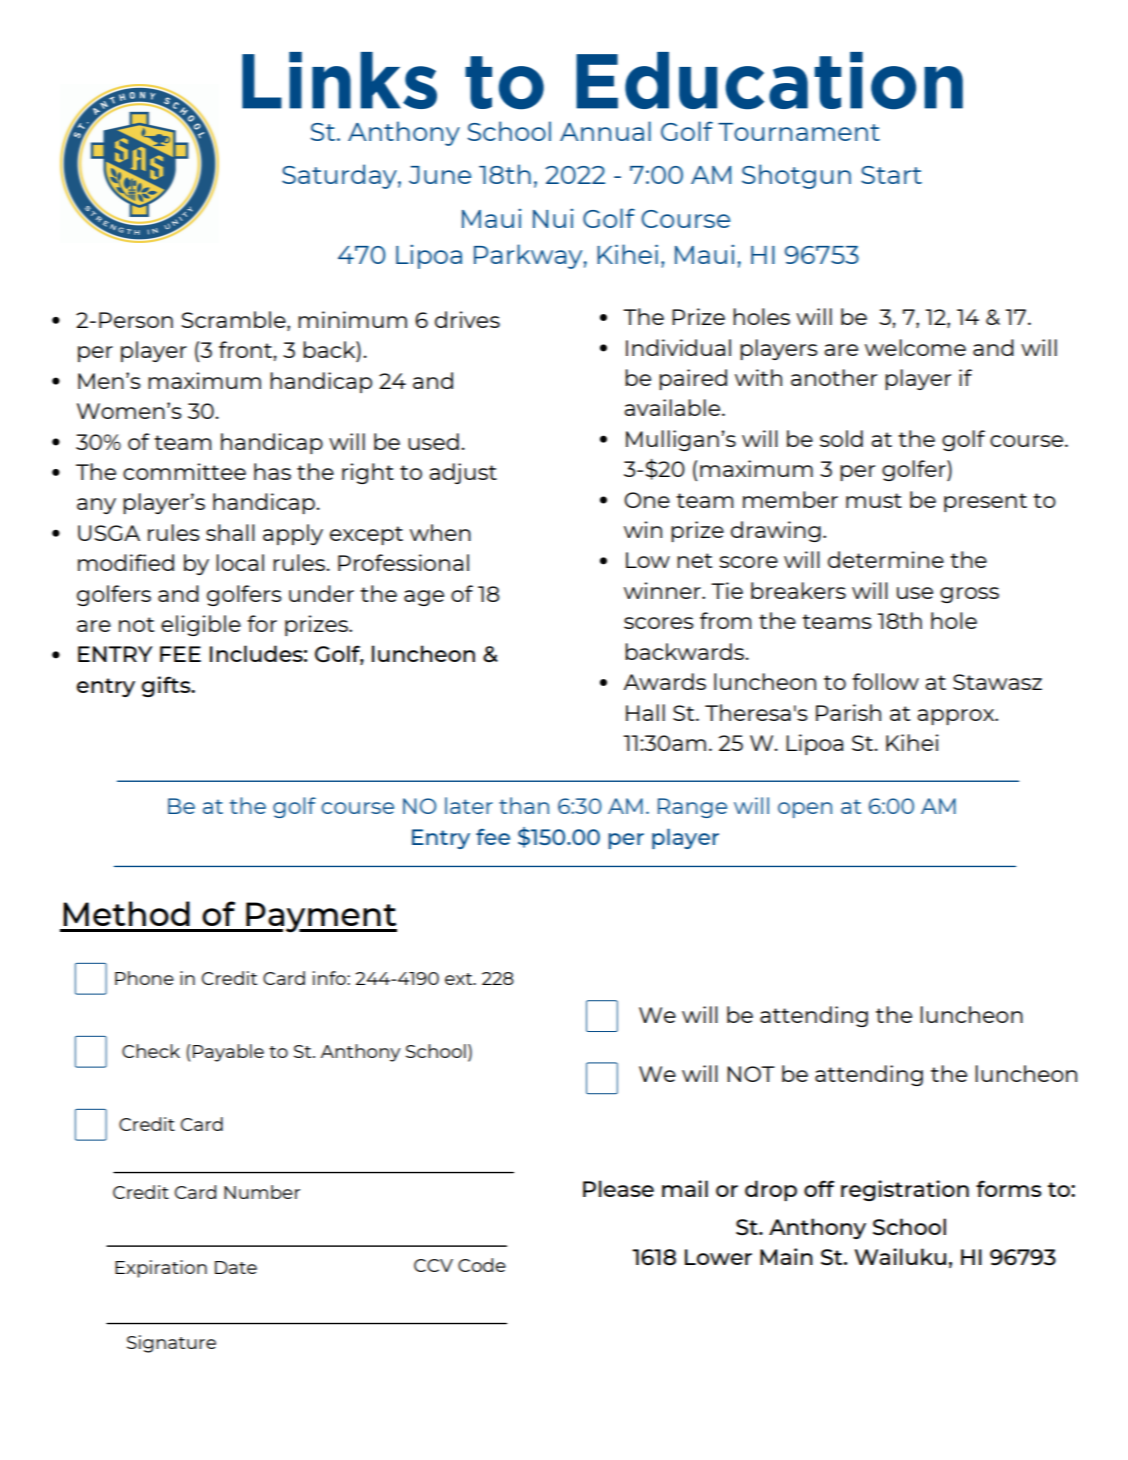 The height and width of the document is (1460, 1128). What do you see at coordinates (236, 1267) in the document?
I see `Date` at bounding box center [236, 1267].
